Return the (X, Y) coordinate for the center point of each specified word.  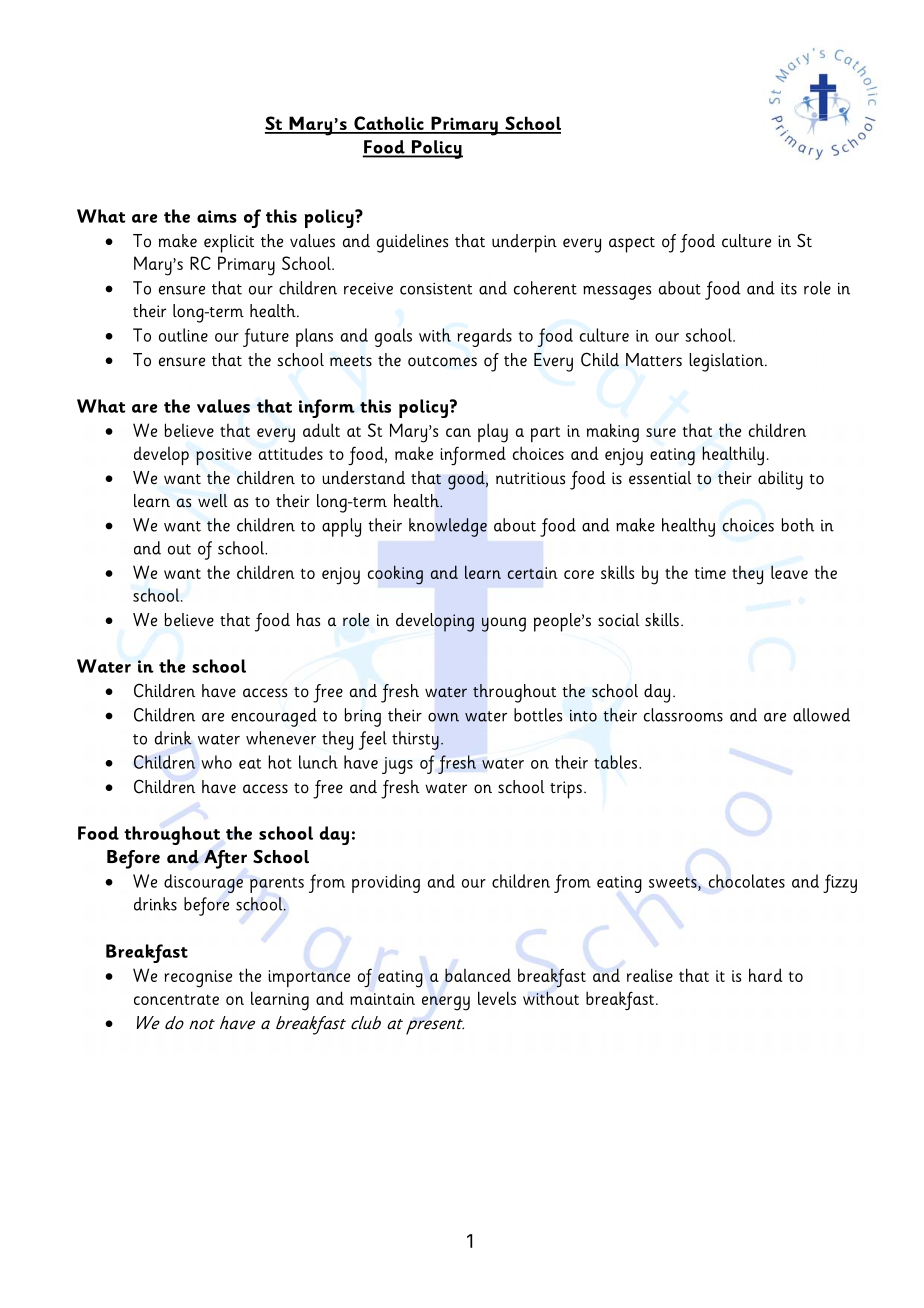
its (789, 289)
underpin (524, 243)
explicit (229, 243)
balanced (478, 975)
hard (766, 975)
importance (309, 978)
